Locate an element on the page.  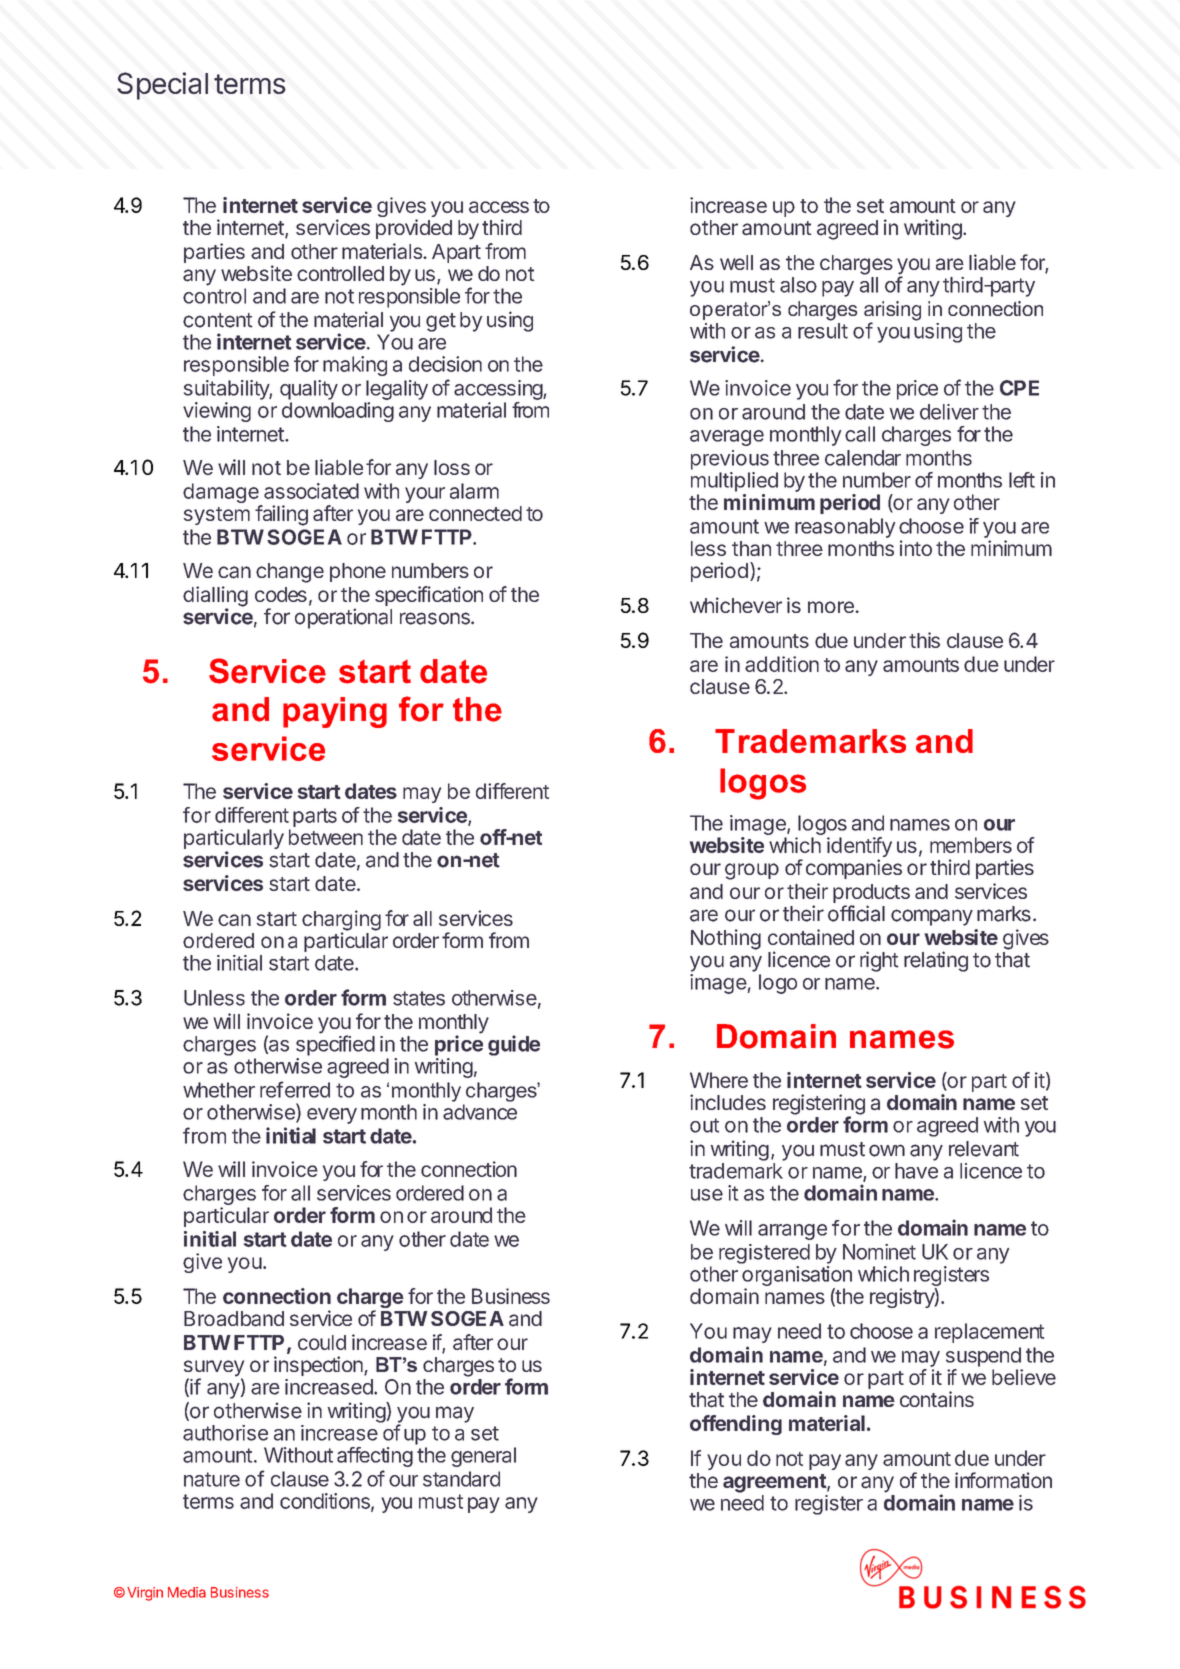
advance is located at coordinates (480, 1112).
